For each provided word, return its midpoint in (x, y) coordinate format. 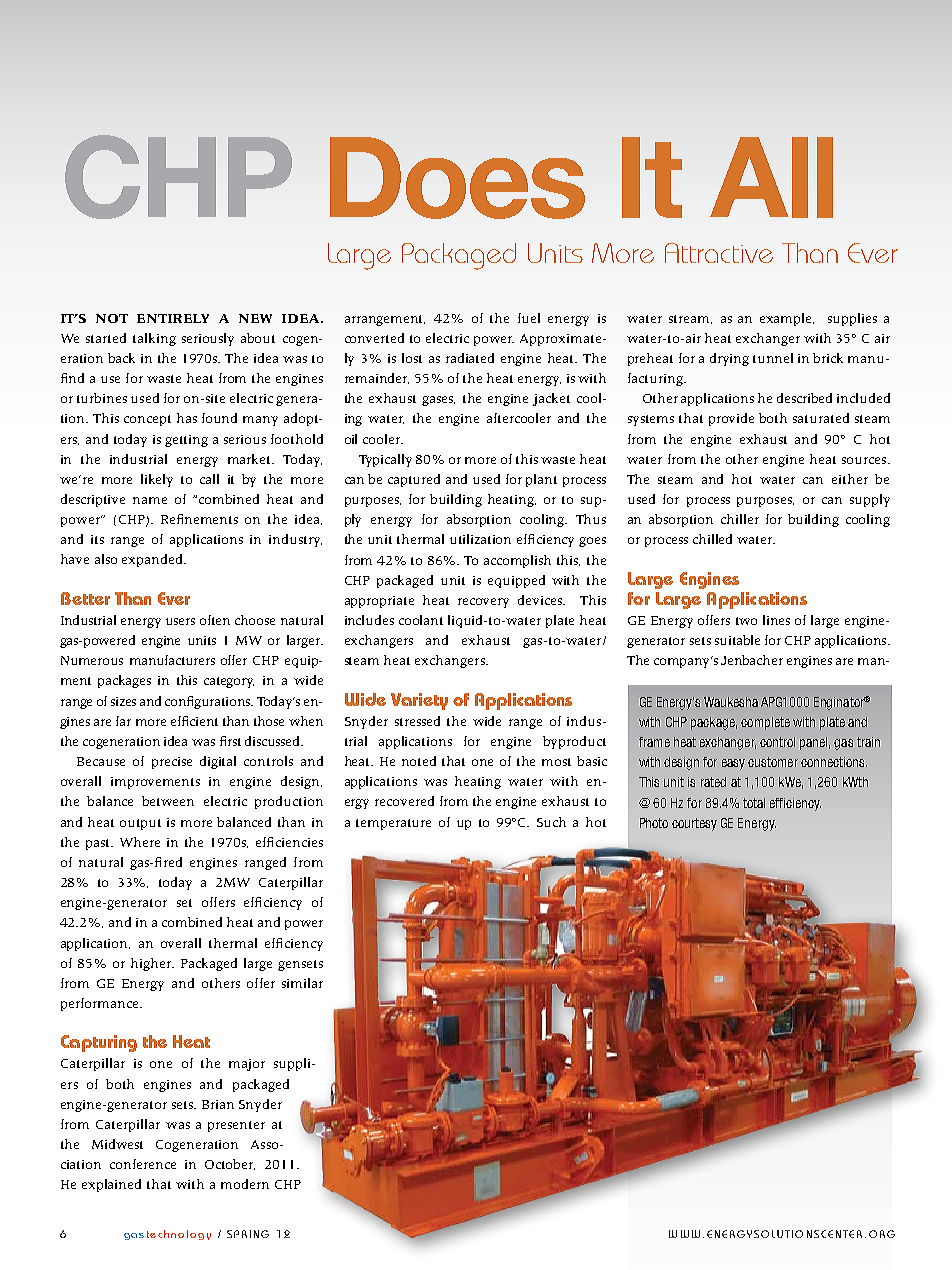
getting (186, 441)
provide (731, 419)
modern (245, 1184)
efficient (194, 721)
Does (457, 178)
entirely (173, 318)
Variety (419, 701)
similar (302, 983)
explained (111, 1185)
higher (152, 964)
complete (765, 723)
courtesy (694, 824)
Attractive (719, 253)
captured (414, 480)
